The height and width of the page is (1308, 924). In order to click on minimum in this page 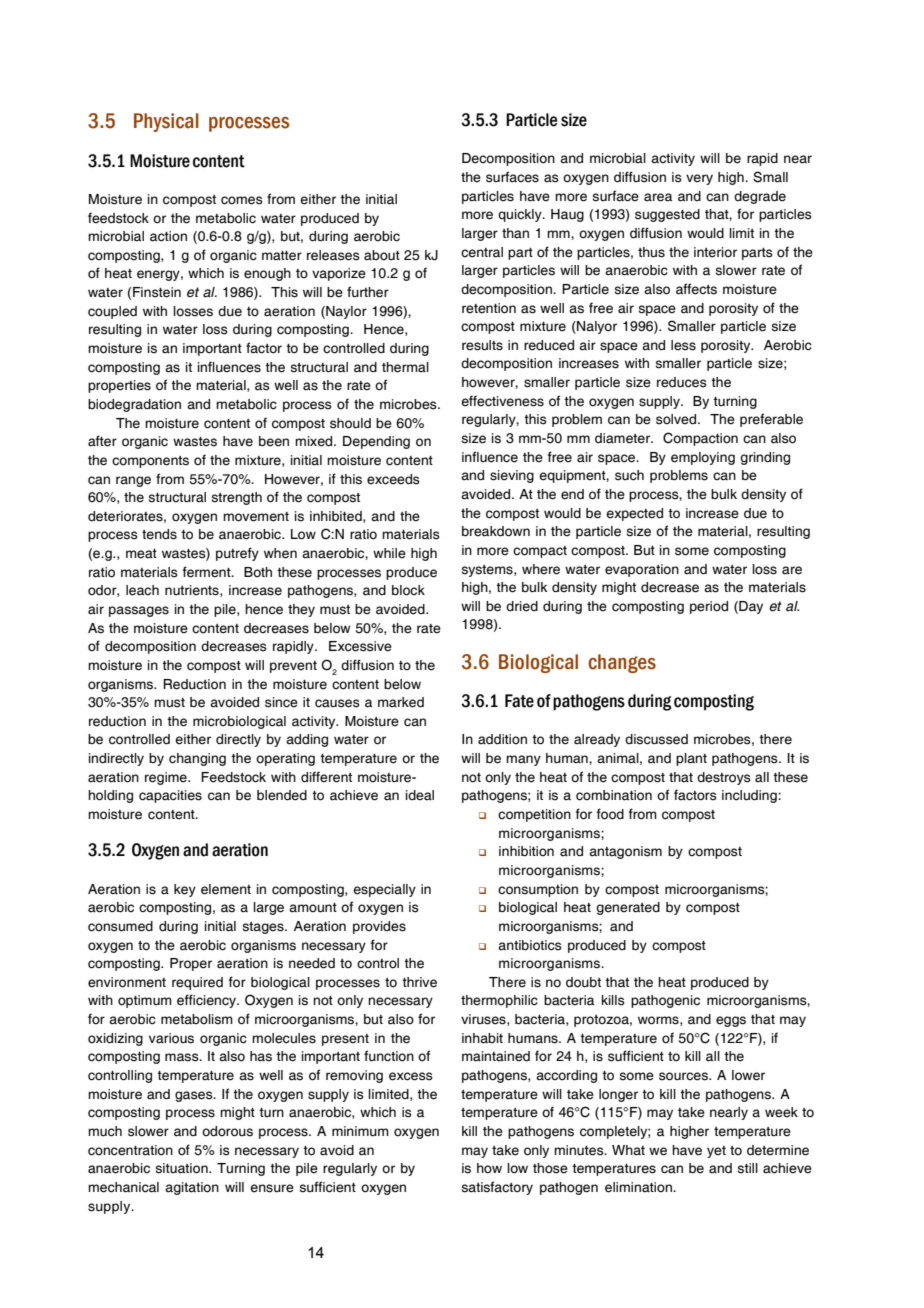, I will do `click(360, 1131)`.
